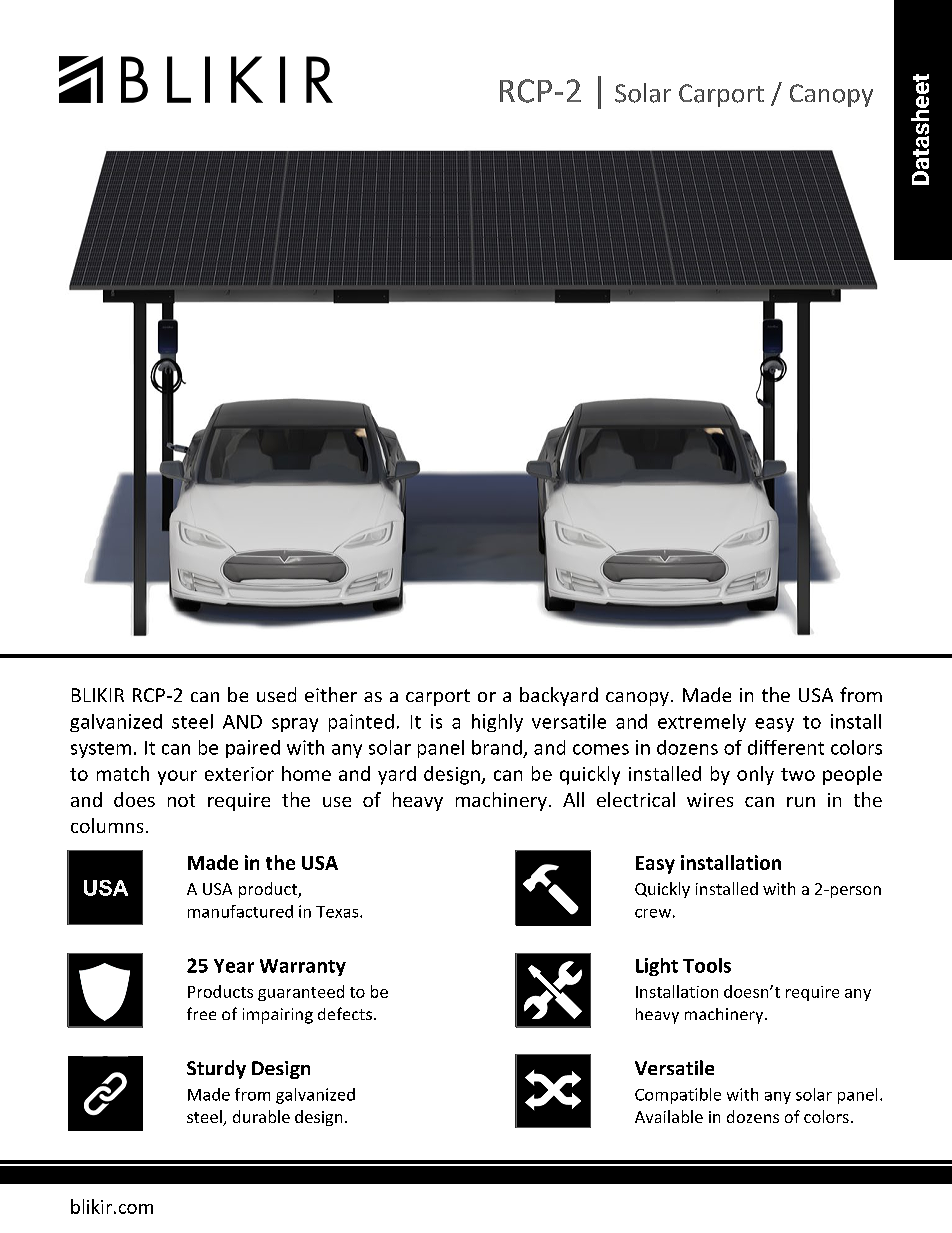 This page has width=952, height=1233. What do you see at coordinates (707, 965) in the page?
I see `Tools` at bounding box center [707, 965].
